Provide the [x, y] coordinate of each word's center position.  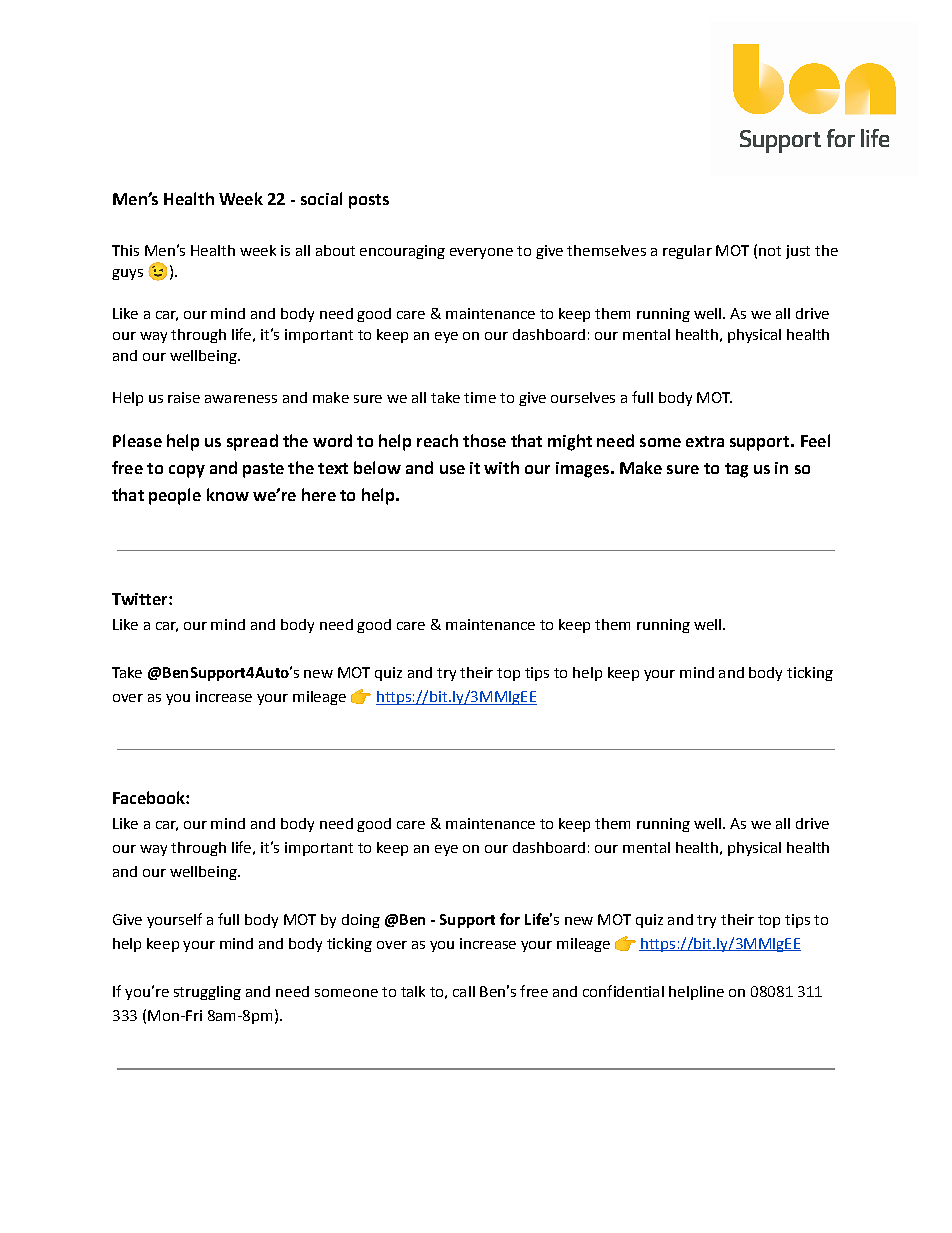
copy [187, 471]
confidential [623, 991]
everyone [481, 253]
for [510, 919]
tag [736, 470]
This [125, 250]
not [770, 251]
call [464, 991]
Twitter [141, 599]
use [452, 469]
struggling [207, 993]
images [584, 470]
